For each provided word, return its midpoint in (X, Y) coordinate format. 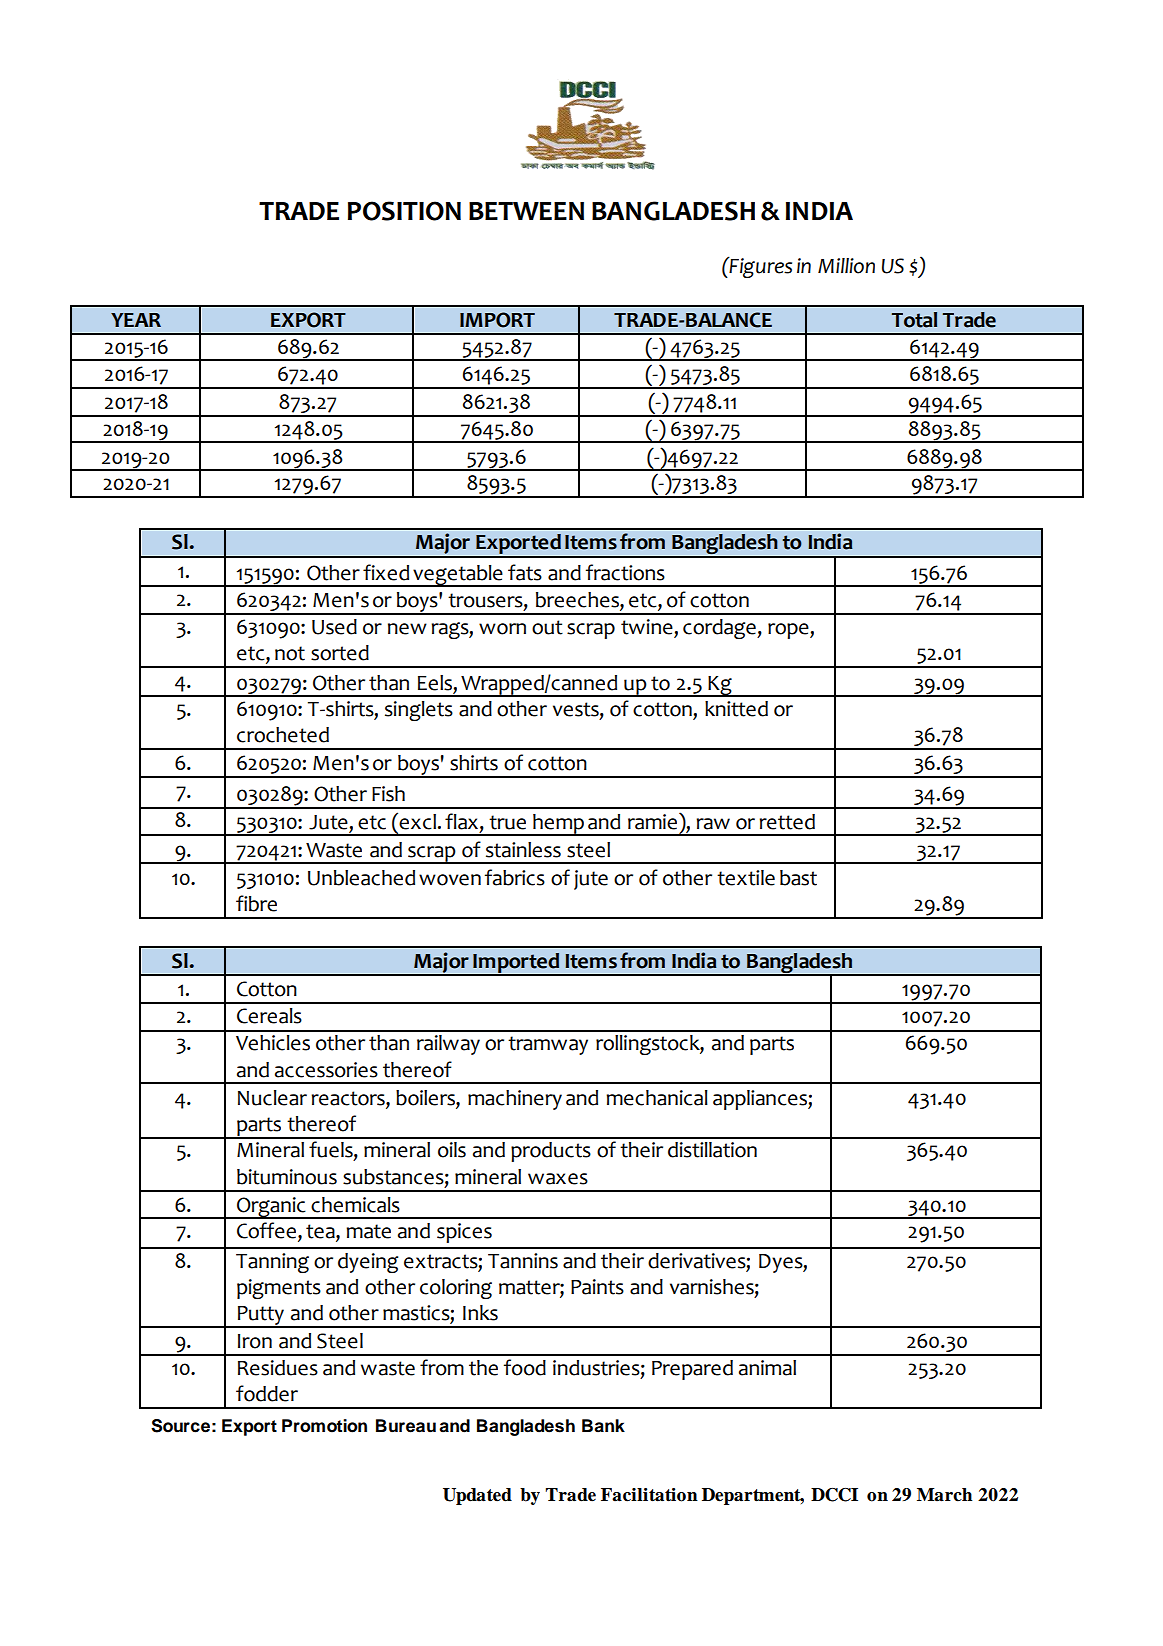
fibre (256, 903)
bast (798, 878)
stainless (523, 850)
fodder (267, 1393)
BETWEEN (526, 211)
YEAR (136, 320)
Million (846, 266)
